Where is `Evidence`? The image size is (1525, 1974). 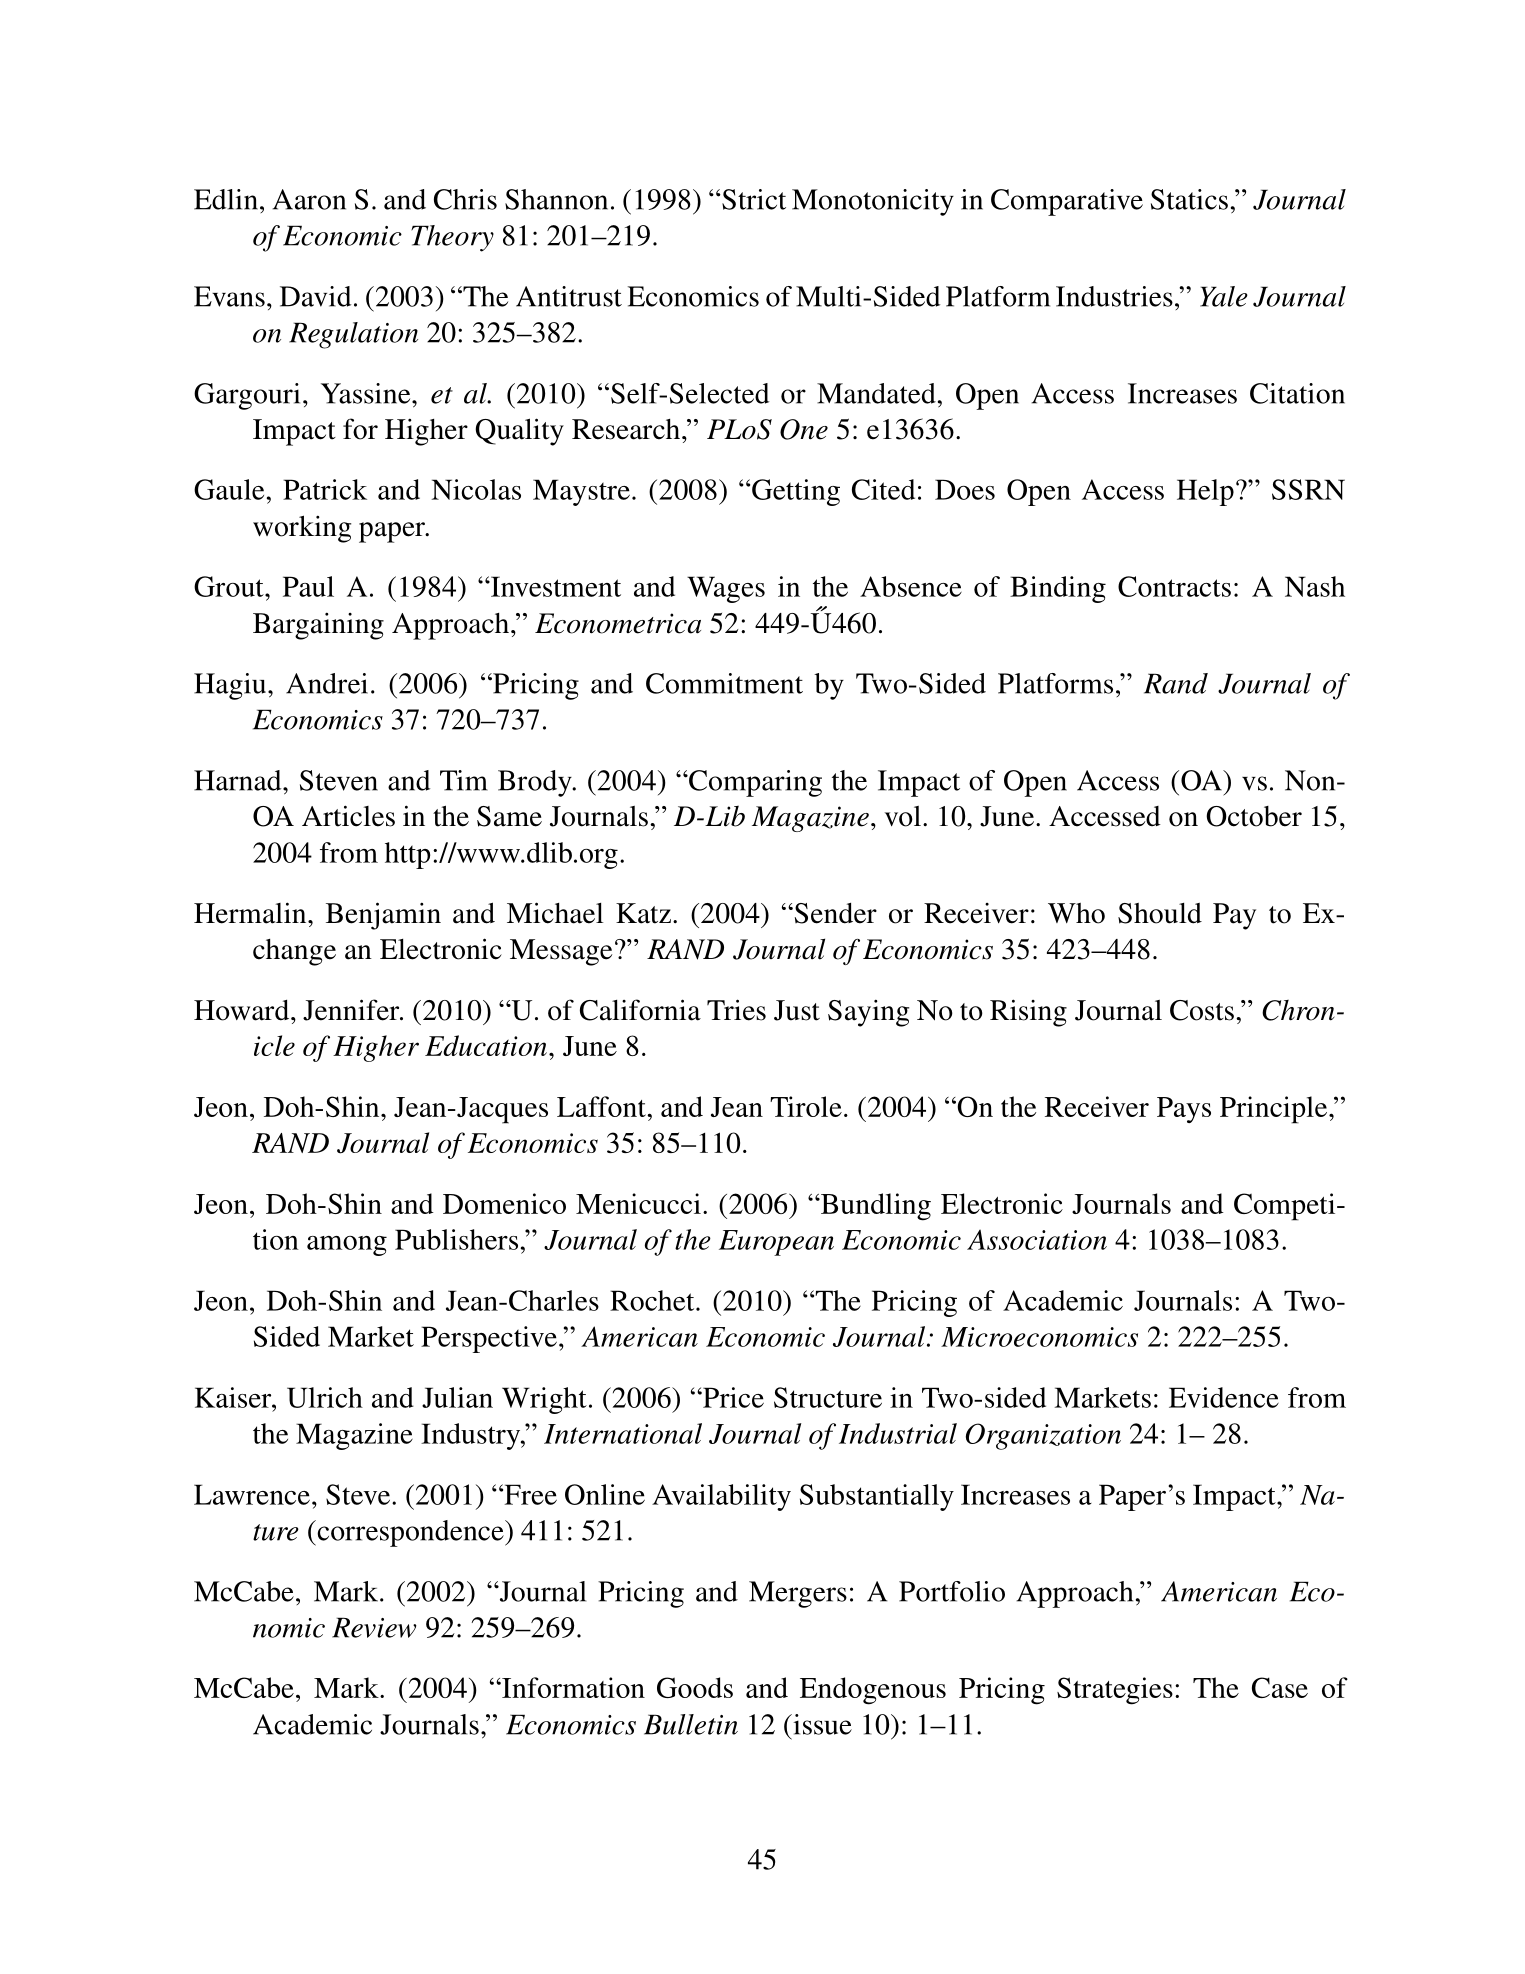
Evidence is located at coordinates (1224, 1397).
